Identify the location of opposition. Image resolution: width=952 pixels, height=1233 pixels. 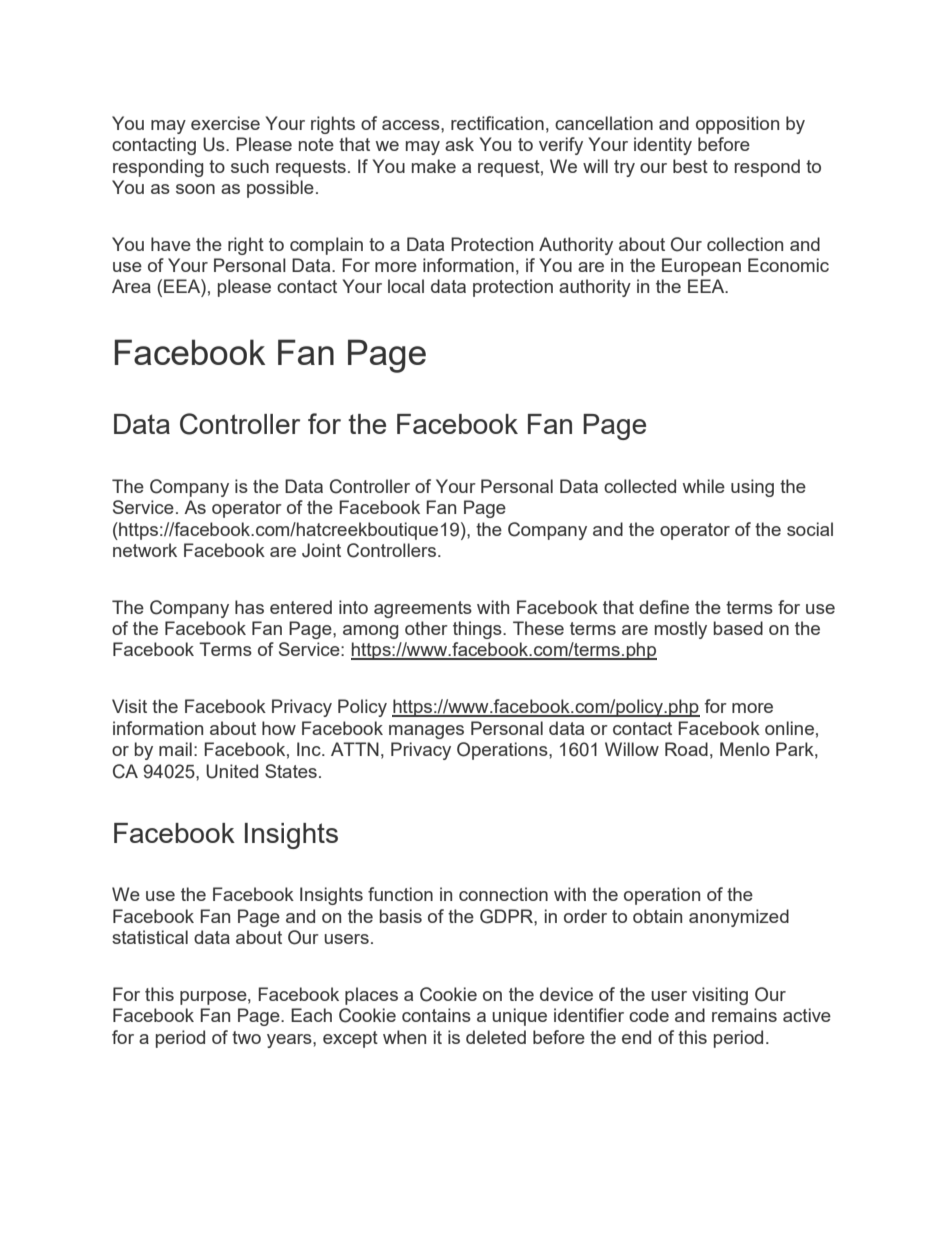
(737, 125).
